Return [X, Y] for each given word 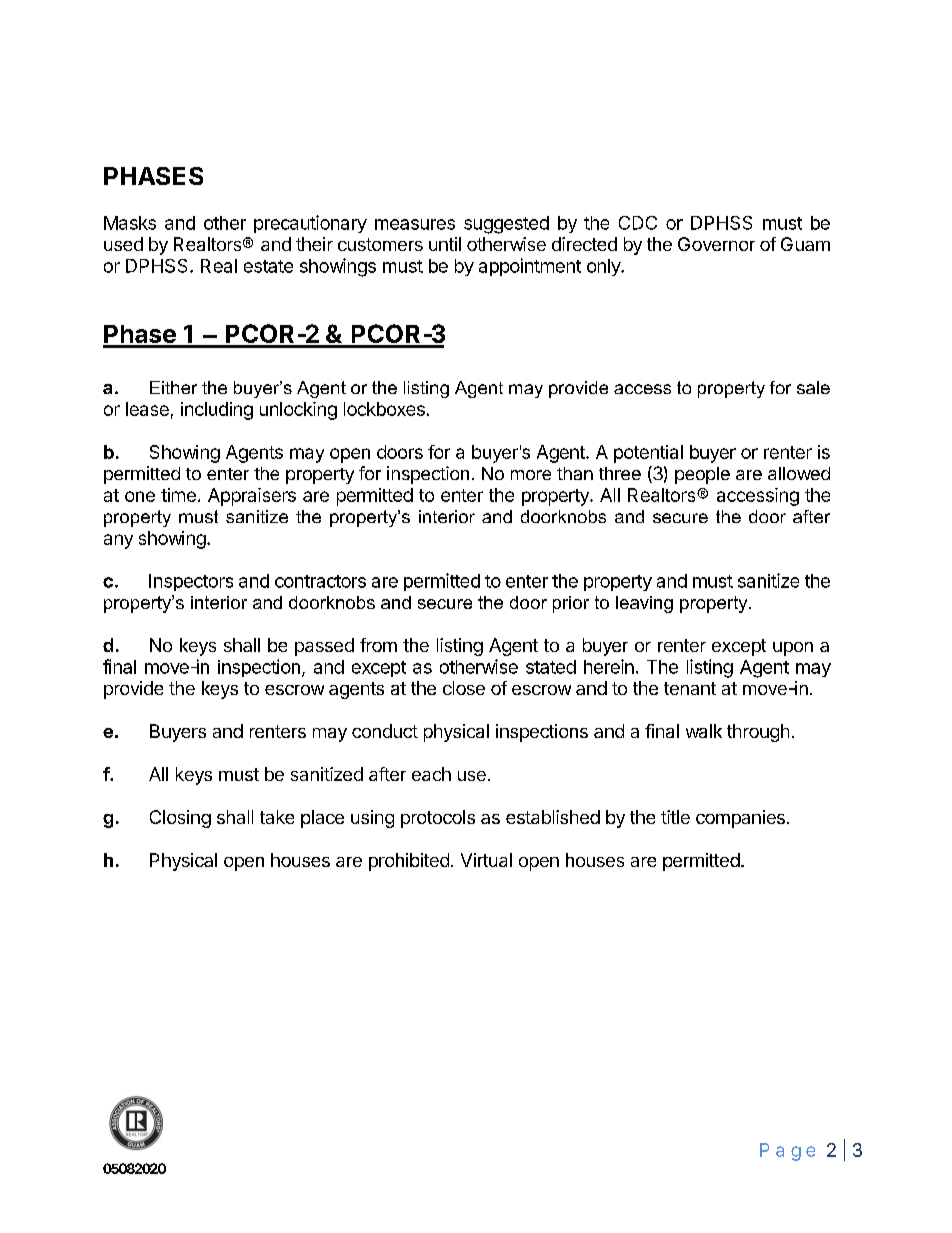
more [531, 475]
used [123, 244]
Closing [180, 819]
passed [324, 647]
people [702, 475]
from [378, 645]
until [445, 244]
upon [793, 649]
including [217, 411]
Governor [716, 244]
